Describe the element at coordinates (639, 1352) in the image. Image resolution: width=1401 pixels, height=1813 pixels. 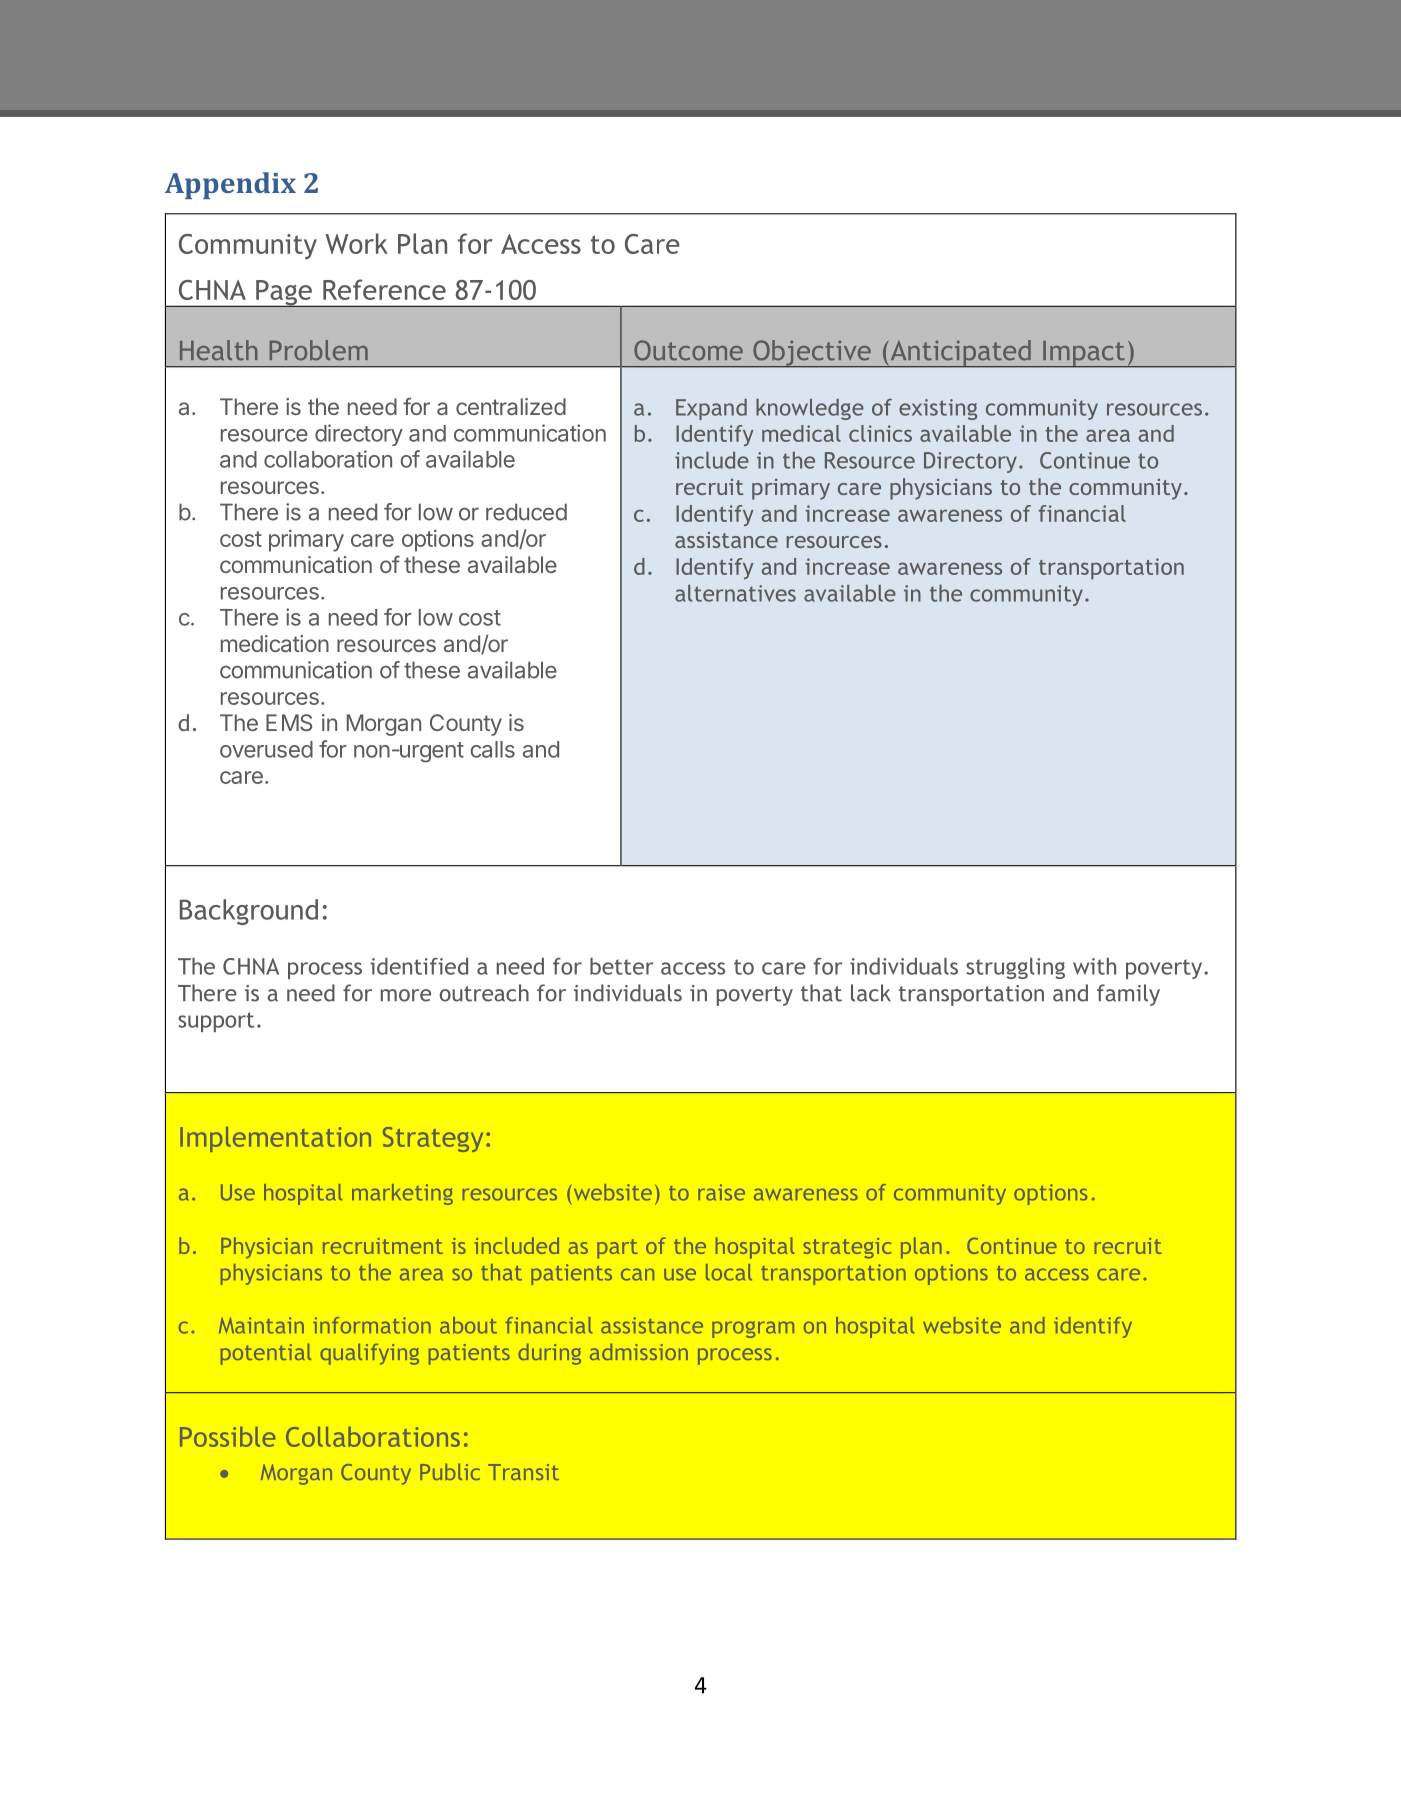
I see `admission` at that location.
